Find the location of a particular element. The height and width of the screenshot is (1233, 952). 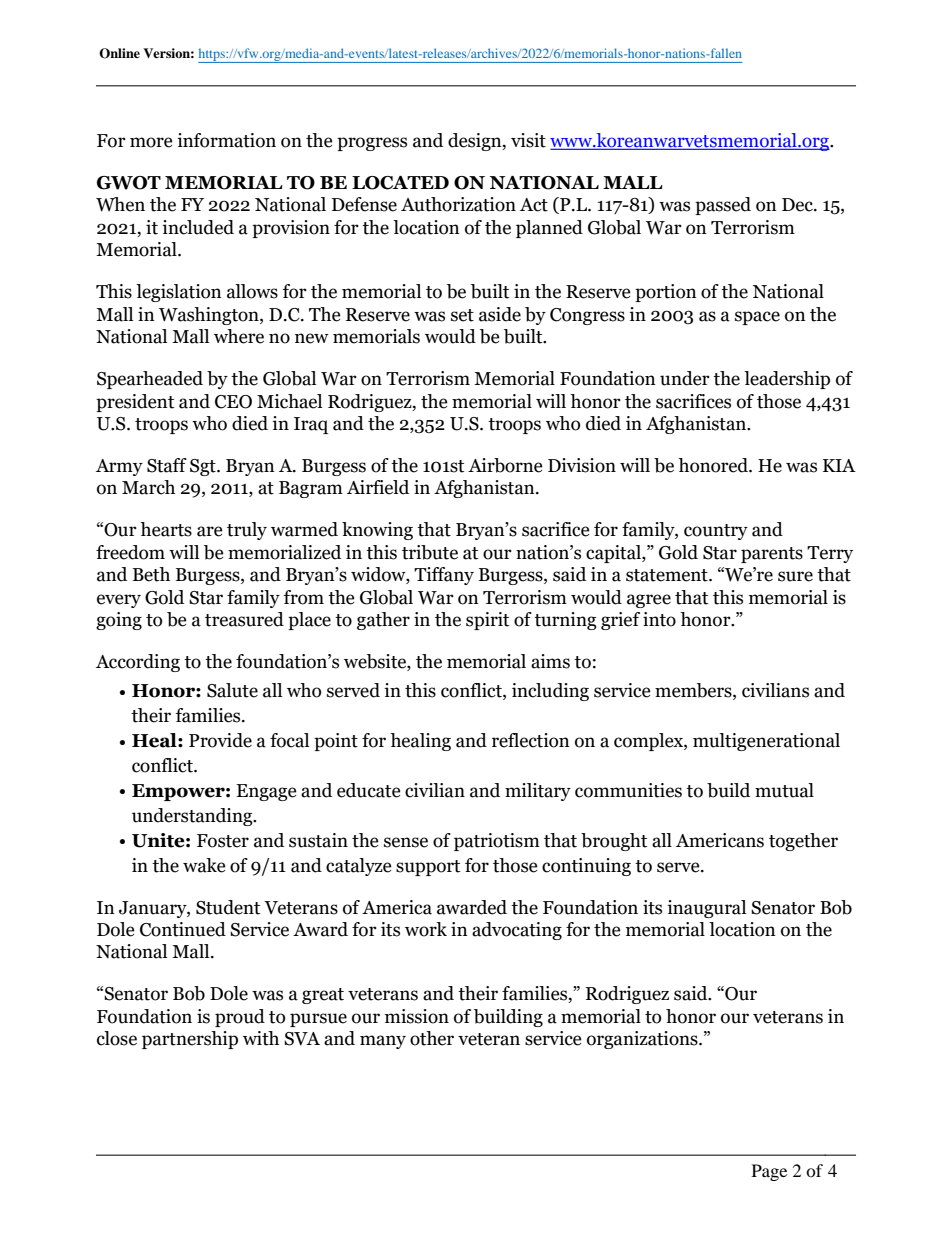

set is located at coordinates (462, 315).
